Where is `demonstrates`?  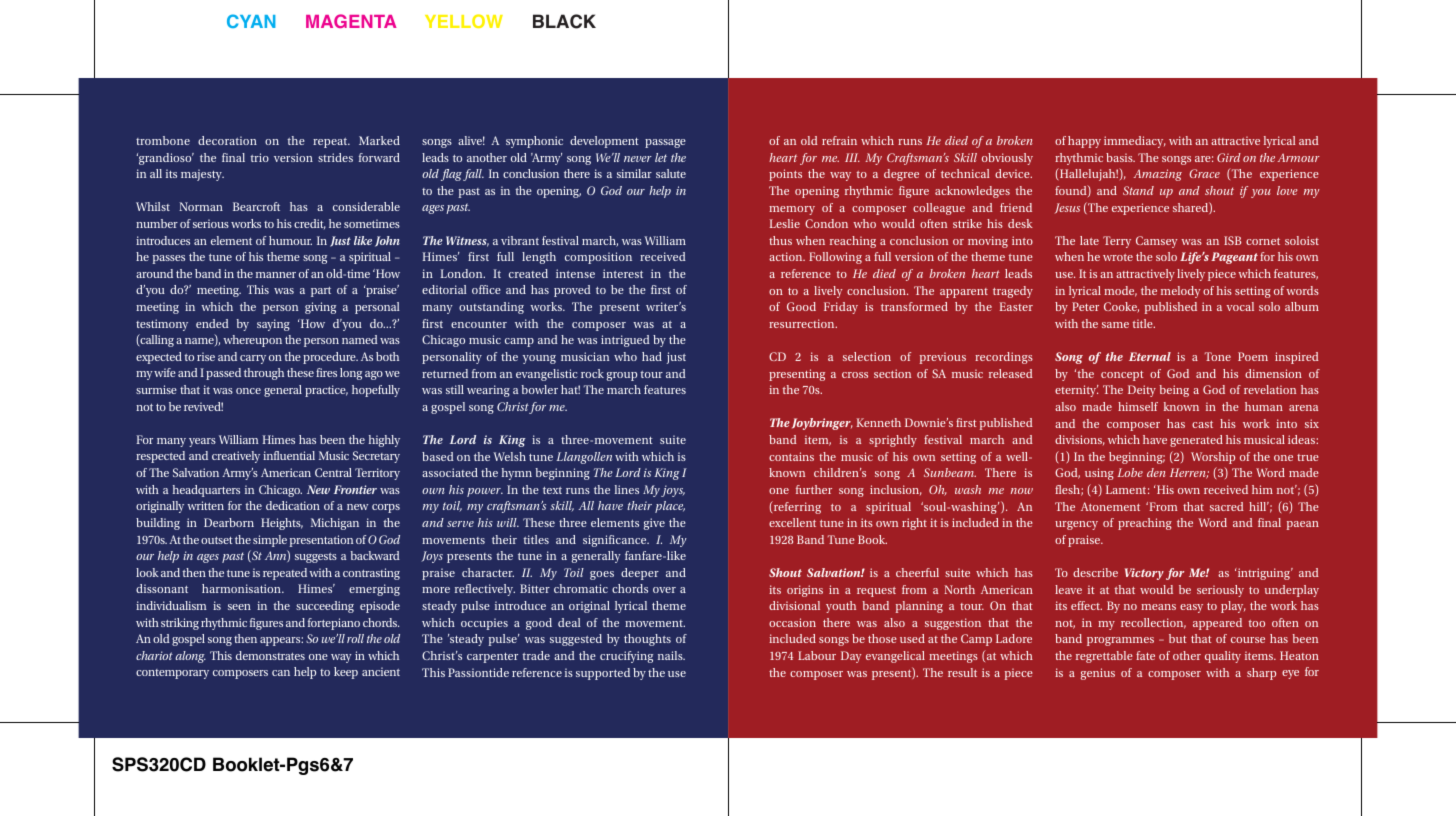
demonstrates is located at coordinates (270, 655).
